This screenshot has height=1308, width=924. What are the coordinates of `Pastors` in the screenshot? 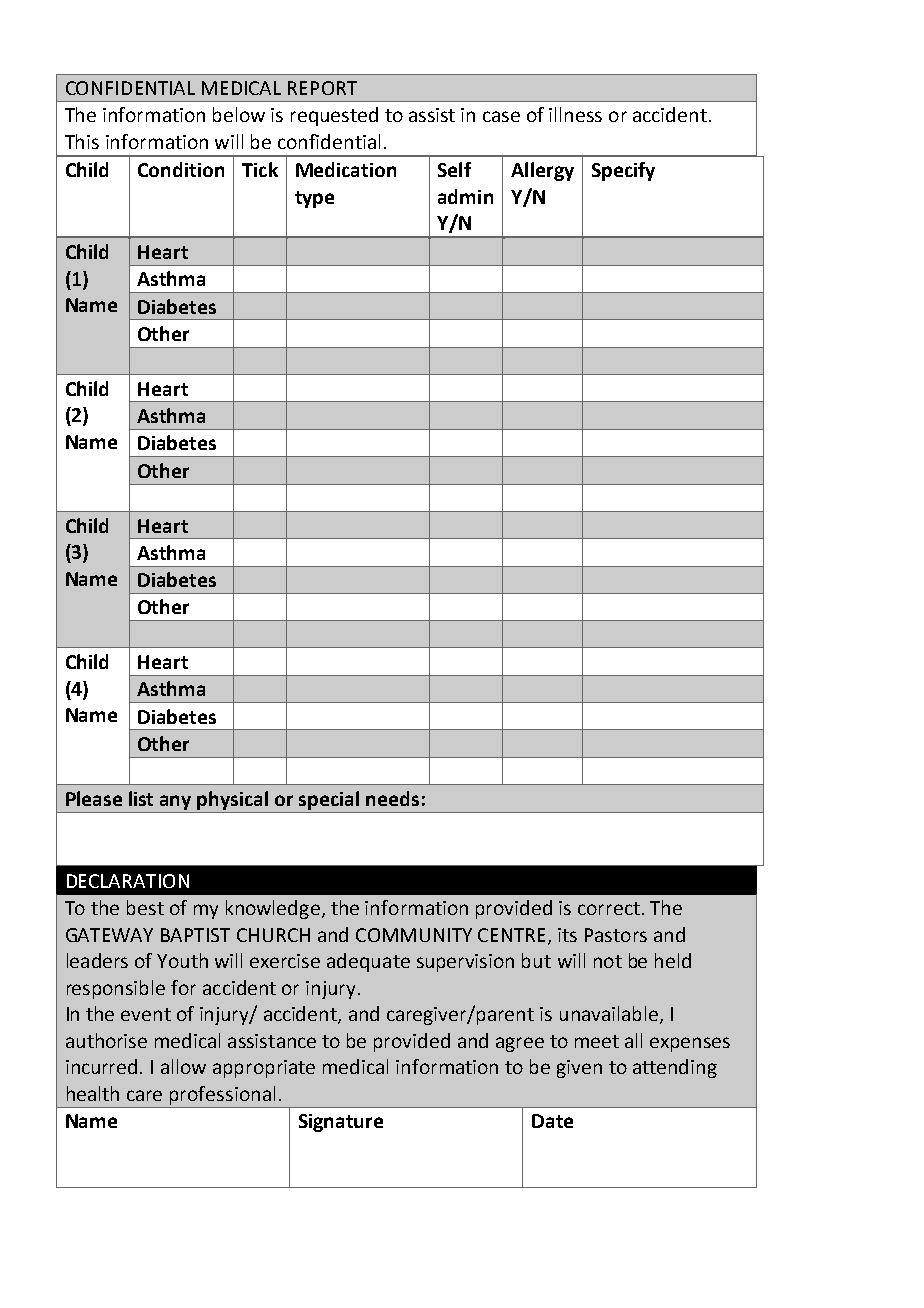 It's located at (616, 935).
